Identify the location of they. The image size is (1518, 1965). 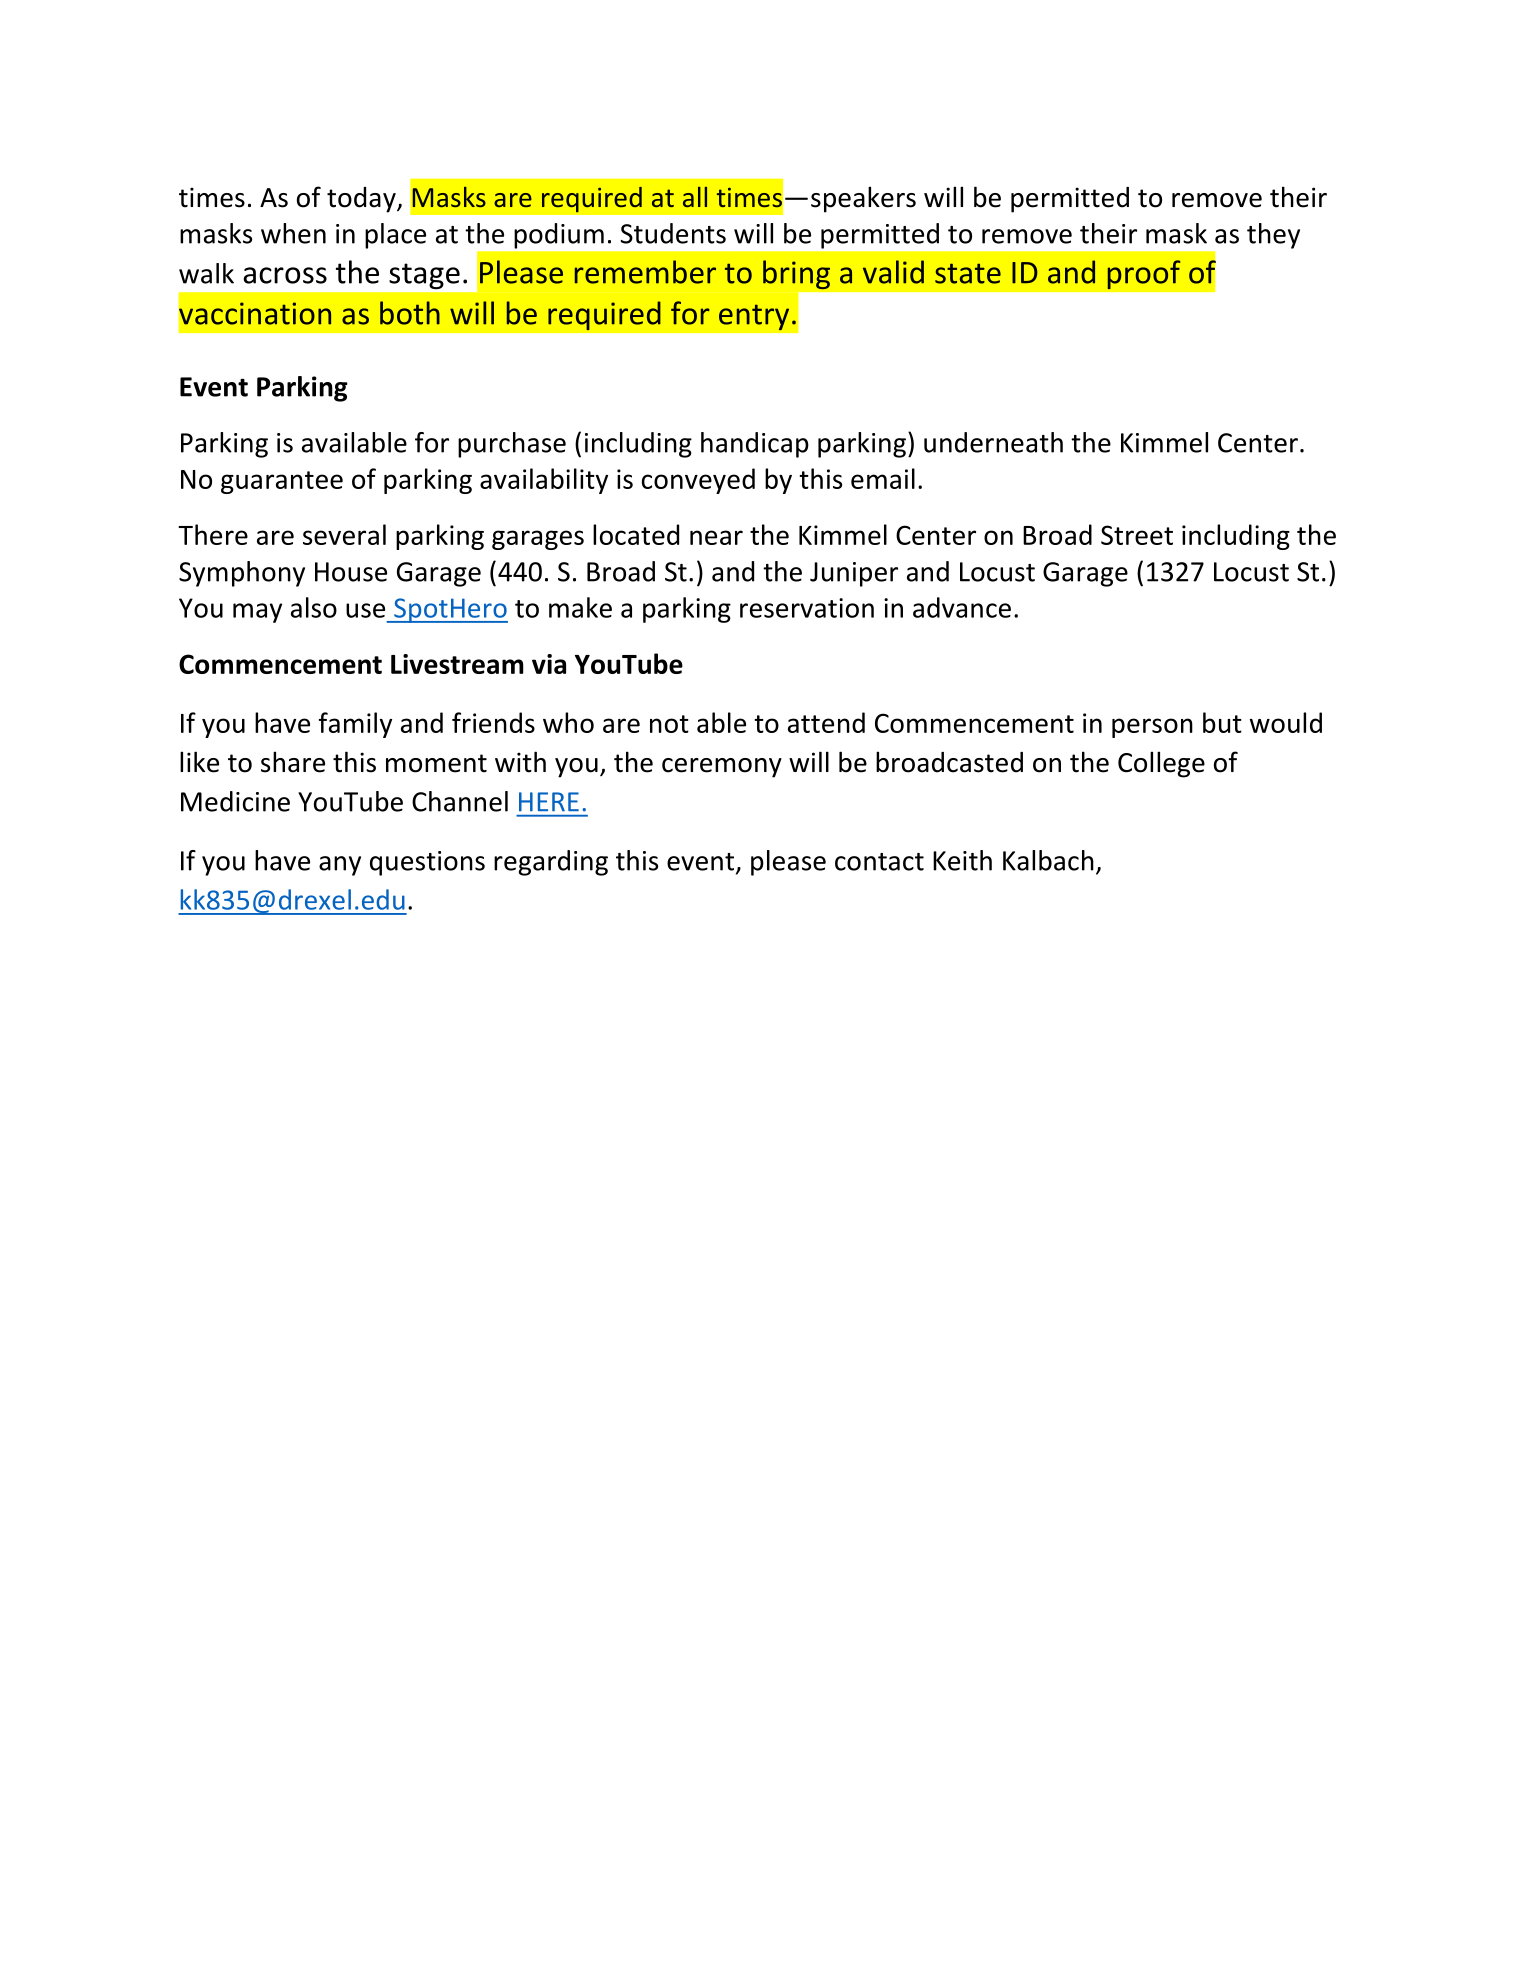
(1273, 236).
